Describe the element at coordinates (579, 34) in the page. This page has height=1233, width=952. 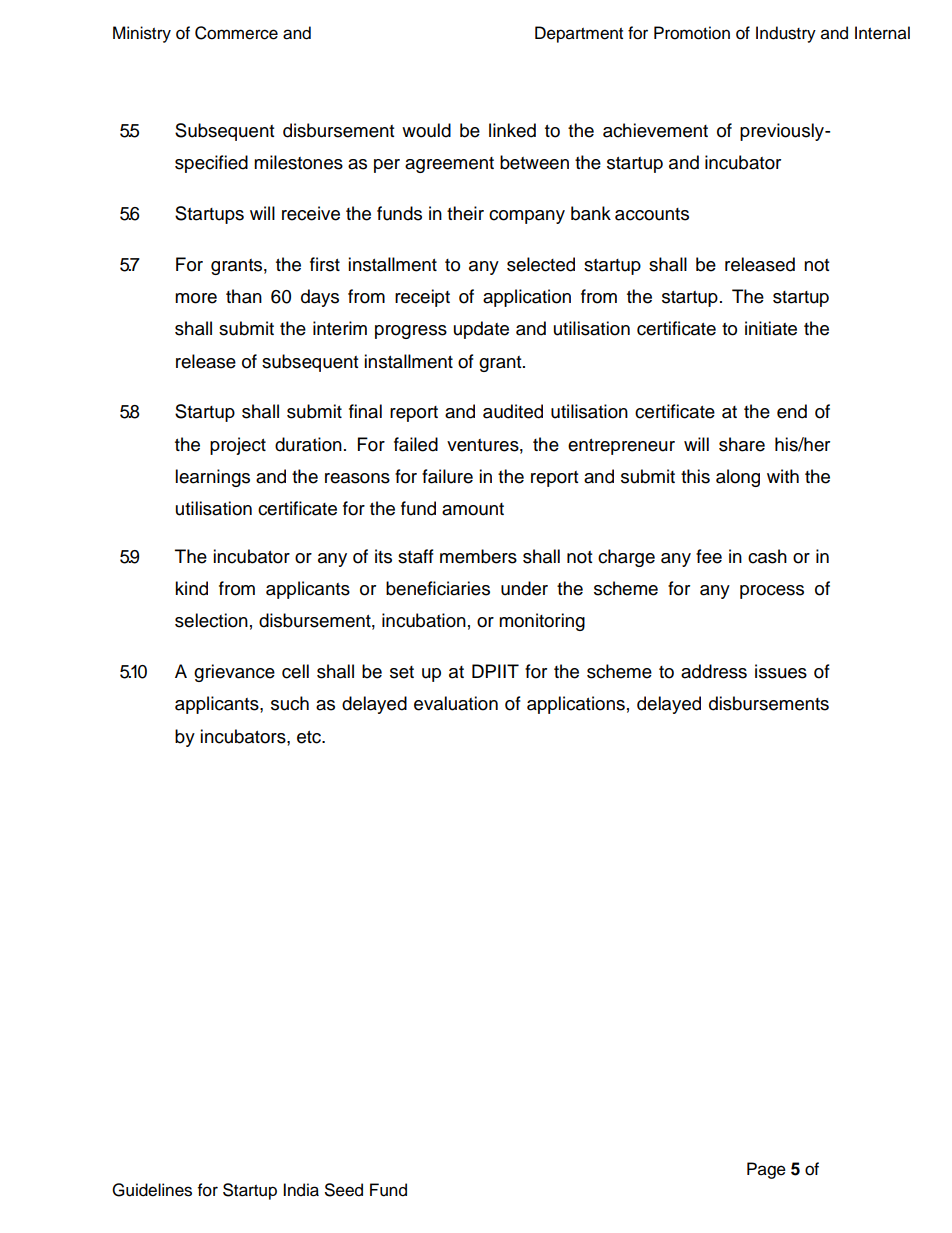
I see `Department` at that location.
